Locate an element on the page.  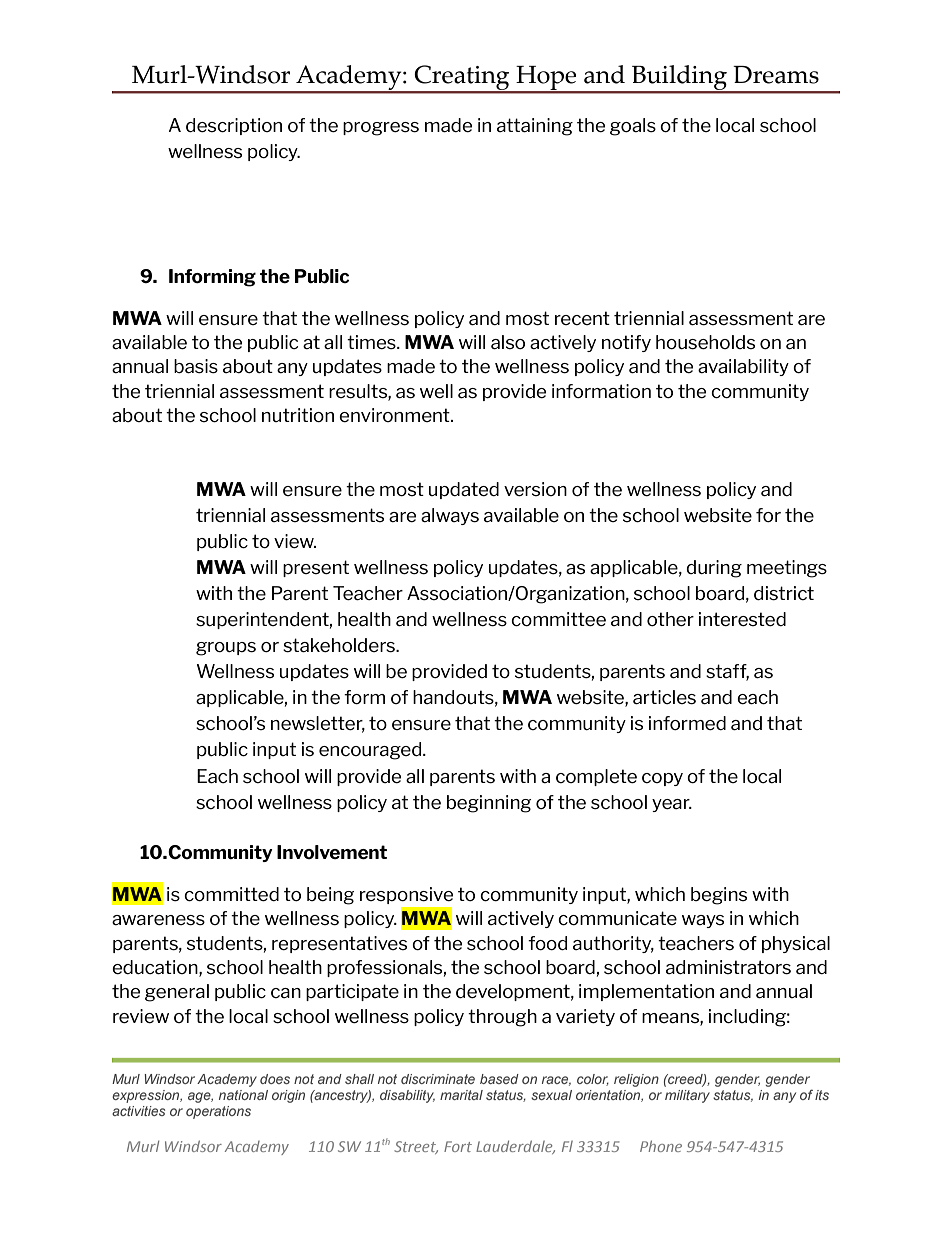
marital is located at coordinates (461, 1095).
